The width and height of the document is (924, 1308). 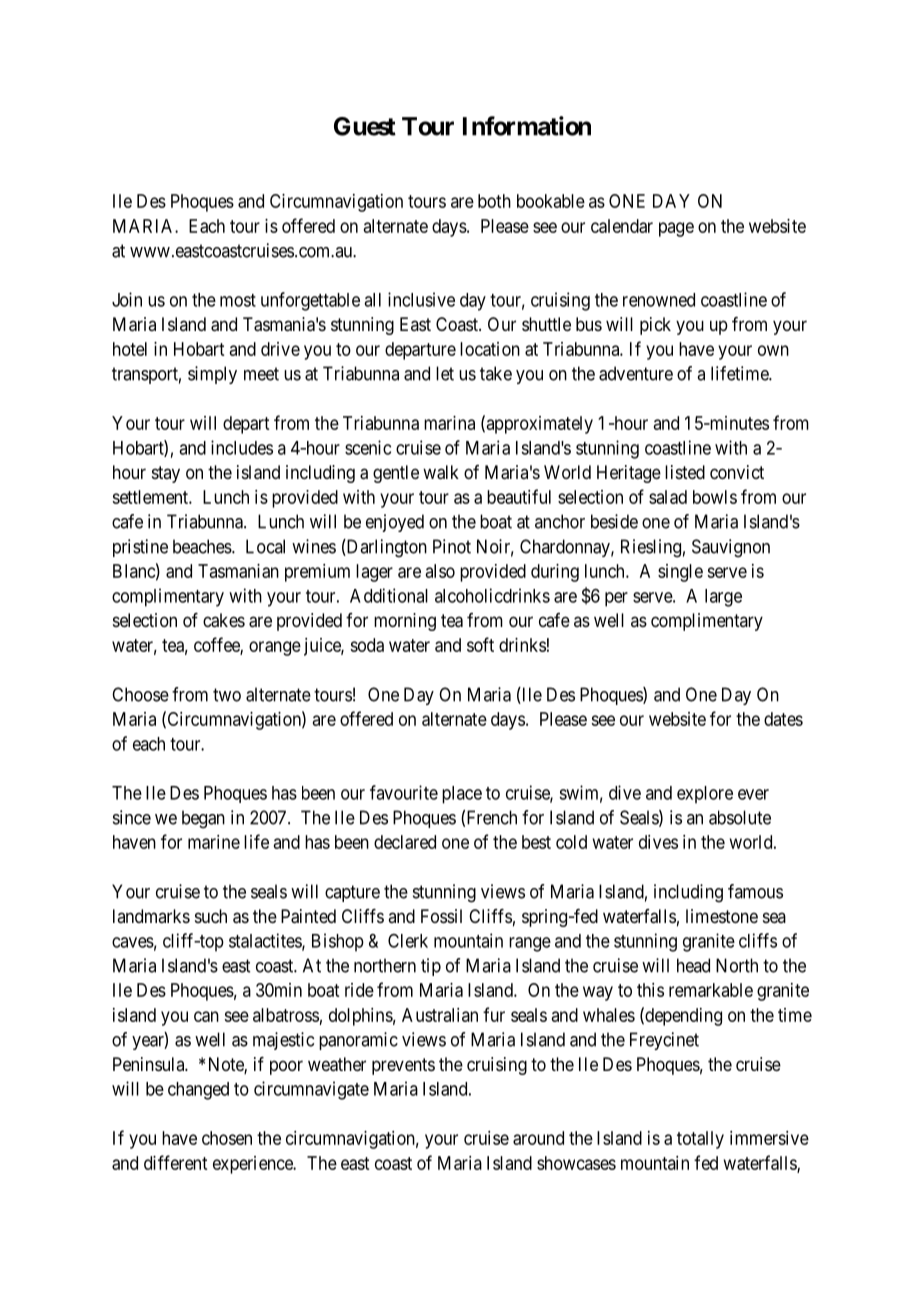 I want to click on such, so click(x=211, y=916).
